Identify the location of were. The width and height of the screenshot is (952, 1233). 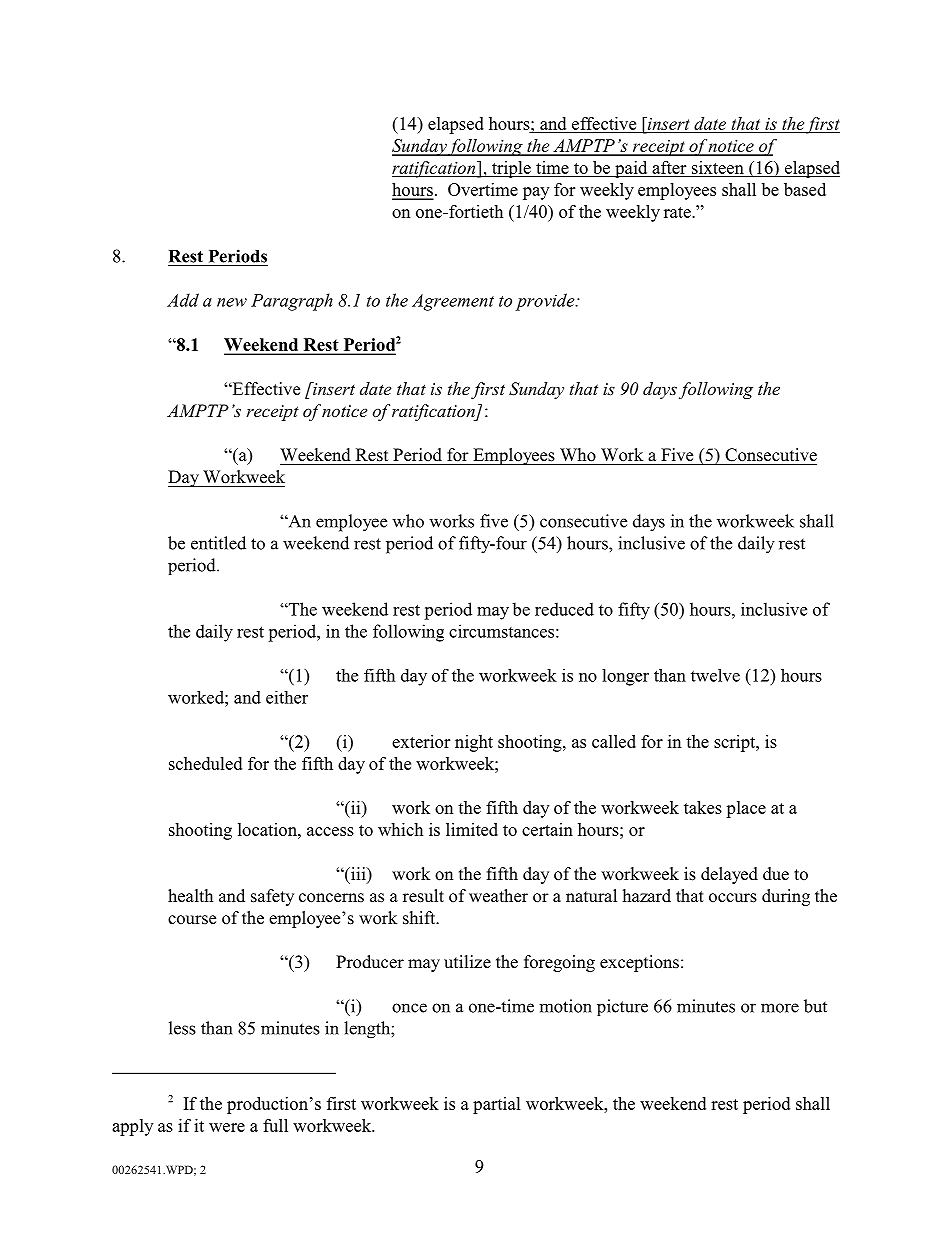
(227, 1127).
